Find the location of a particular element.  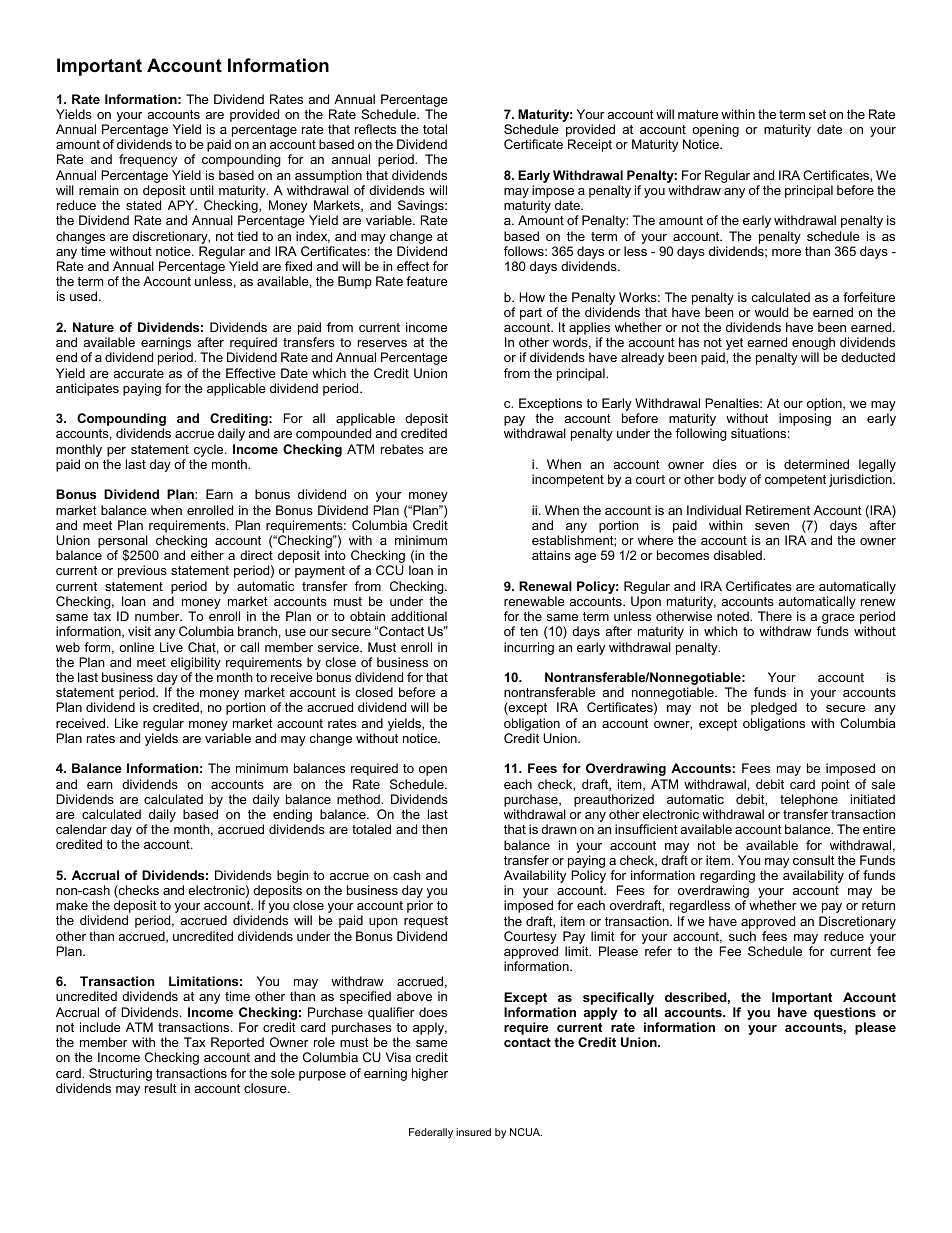

incurring is located at coordinates (529, 648).
